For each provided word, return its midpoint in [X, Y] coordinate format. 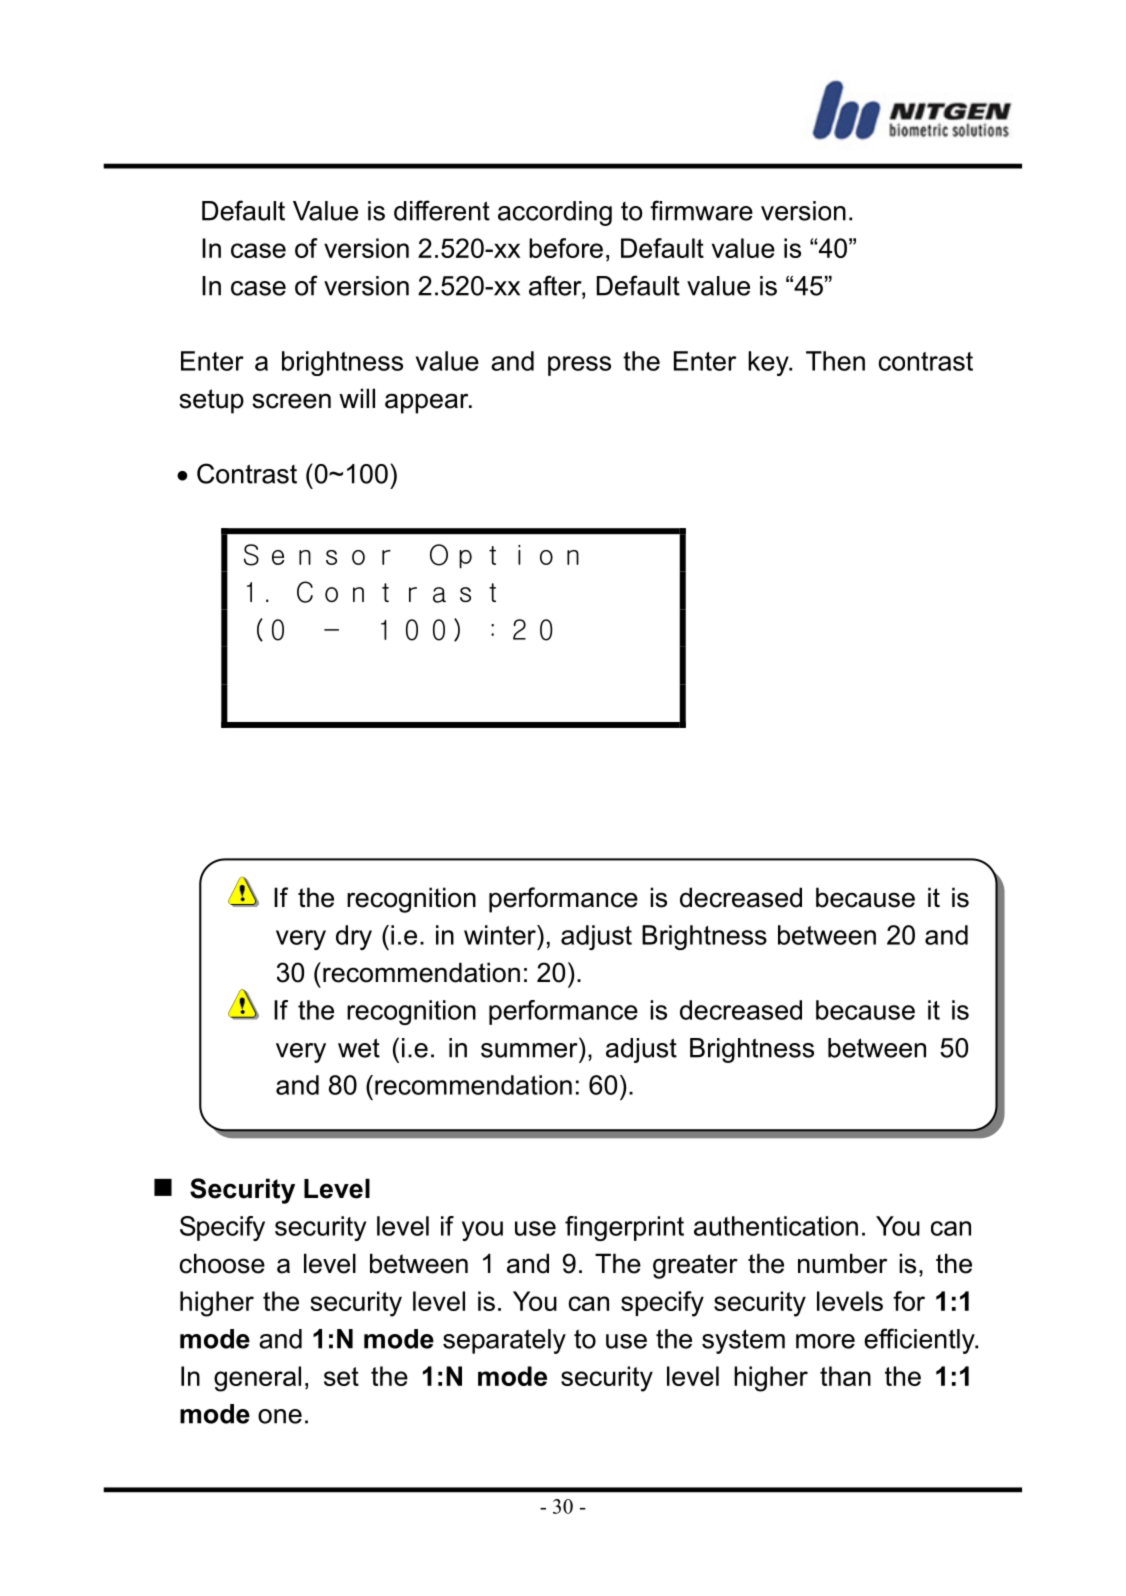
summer [529, 1050]
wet [359, 1048]
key [769, 363]
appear [428, 403]
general [257, 1379]
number [842, 1263]
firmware [701, 210]
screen [291, 401]
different [442, 210]
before [566, 248]
